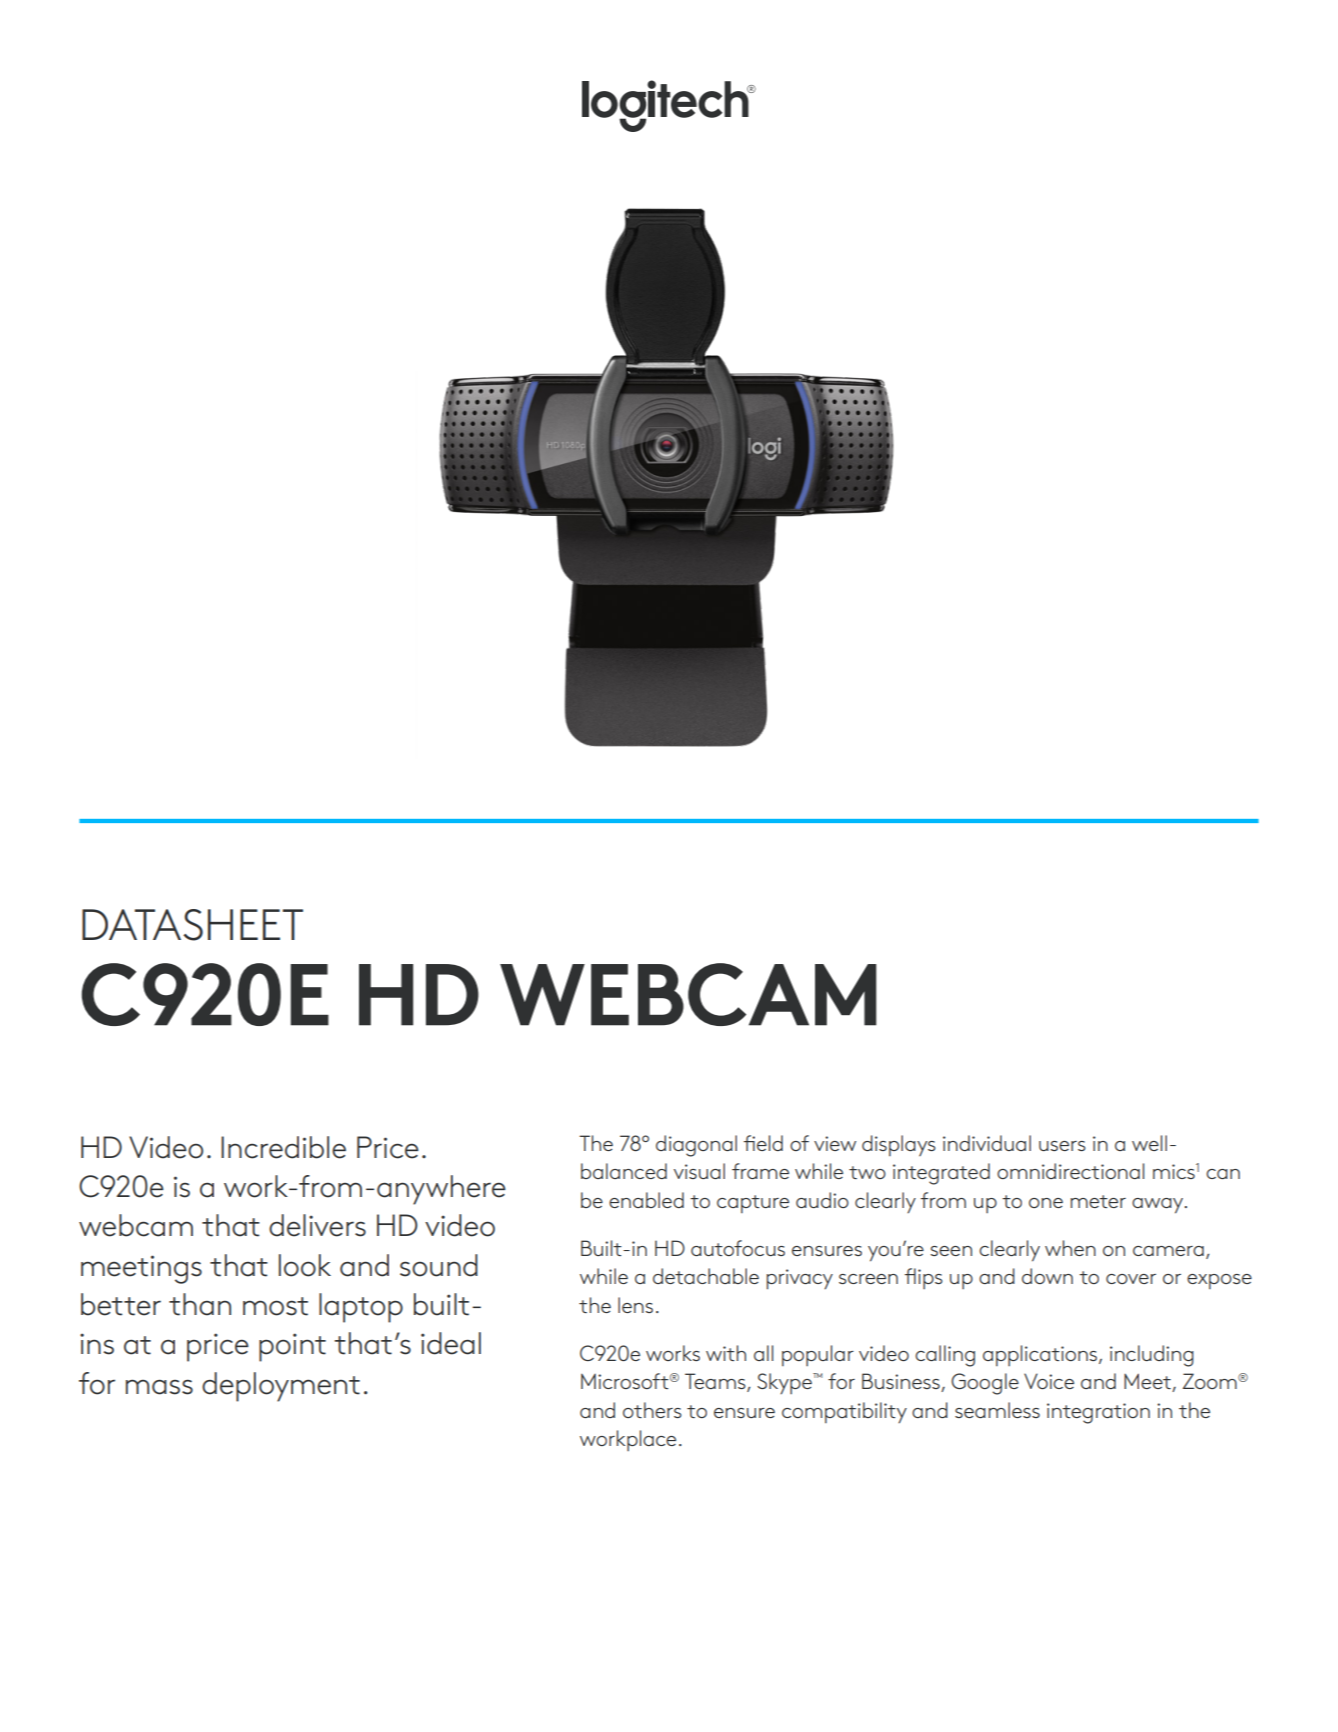 This image has width=1338, height=1732. What do you see at coordinates (760, 1171) in the image?
I see `frame` at bounding box center [760, 1171].
